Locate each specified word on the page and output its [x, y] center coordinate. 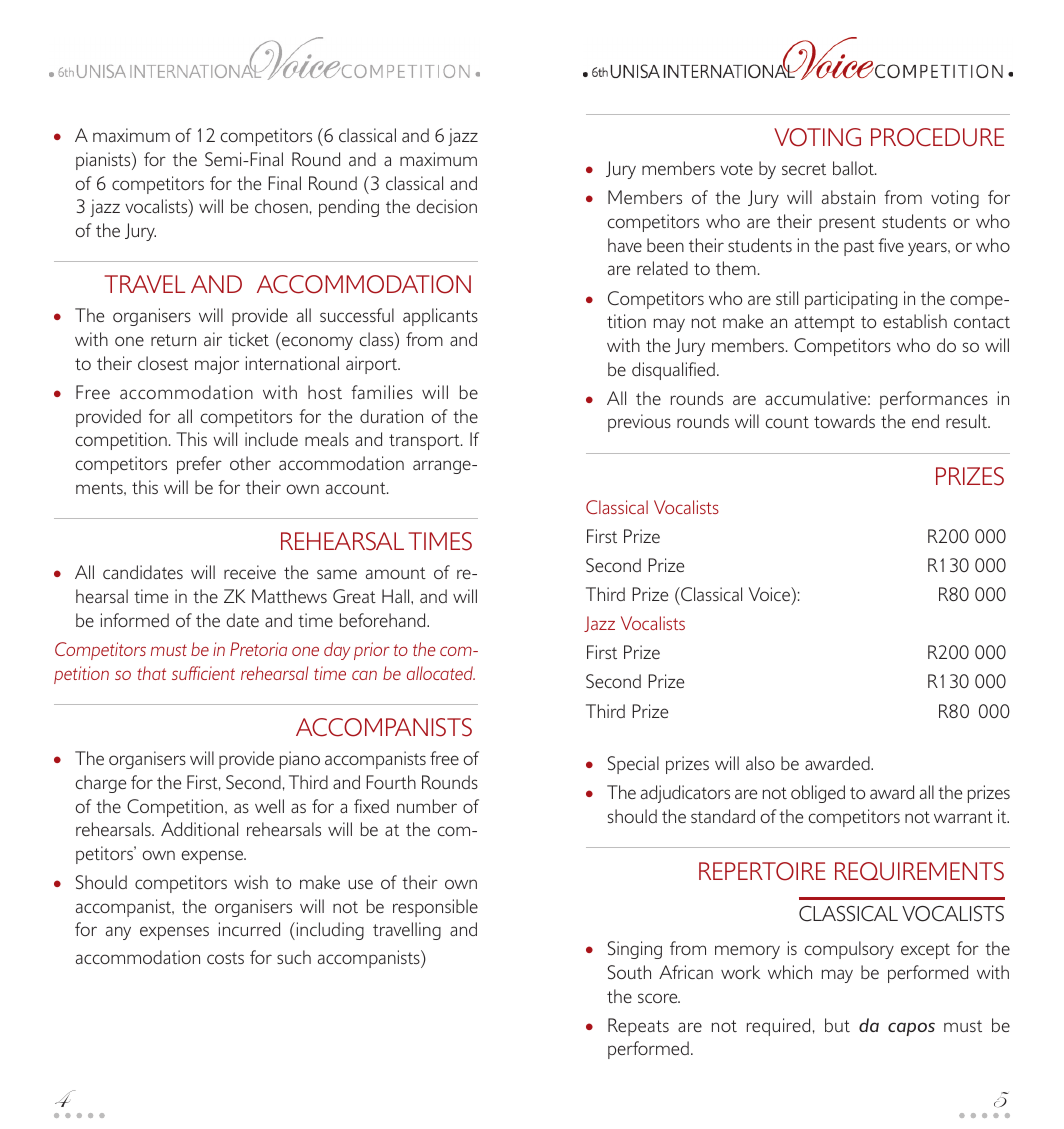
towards [844, 421]
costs [225, 958]
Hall [397, 596]
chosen [281, 206]
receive [250, 572]
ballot [854, 168]
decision [447, 206]
